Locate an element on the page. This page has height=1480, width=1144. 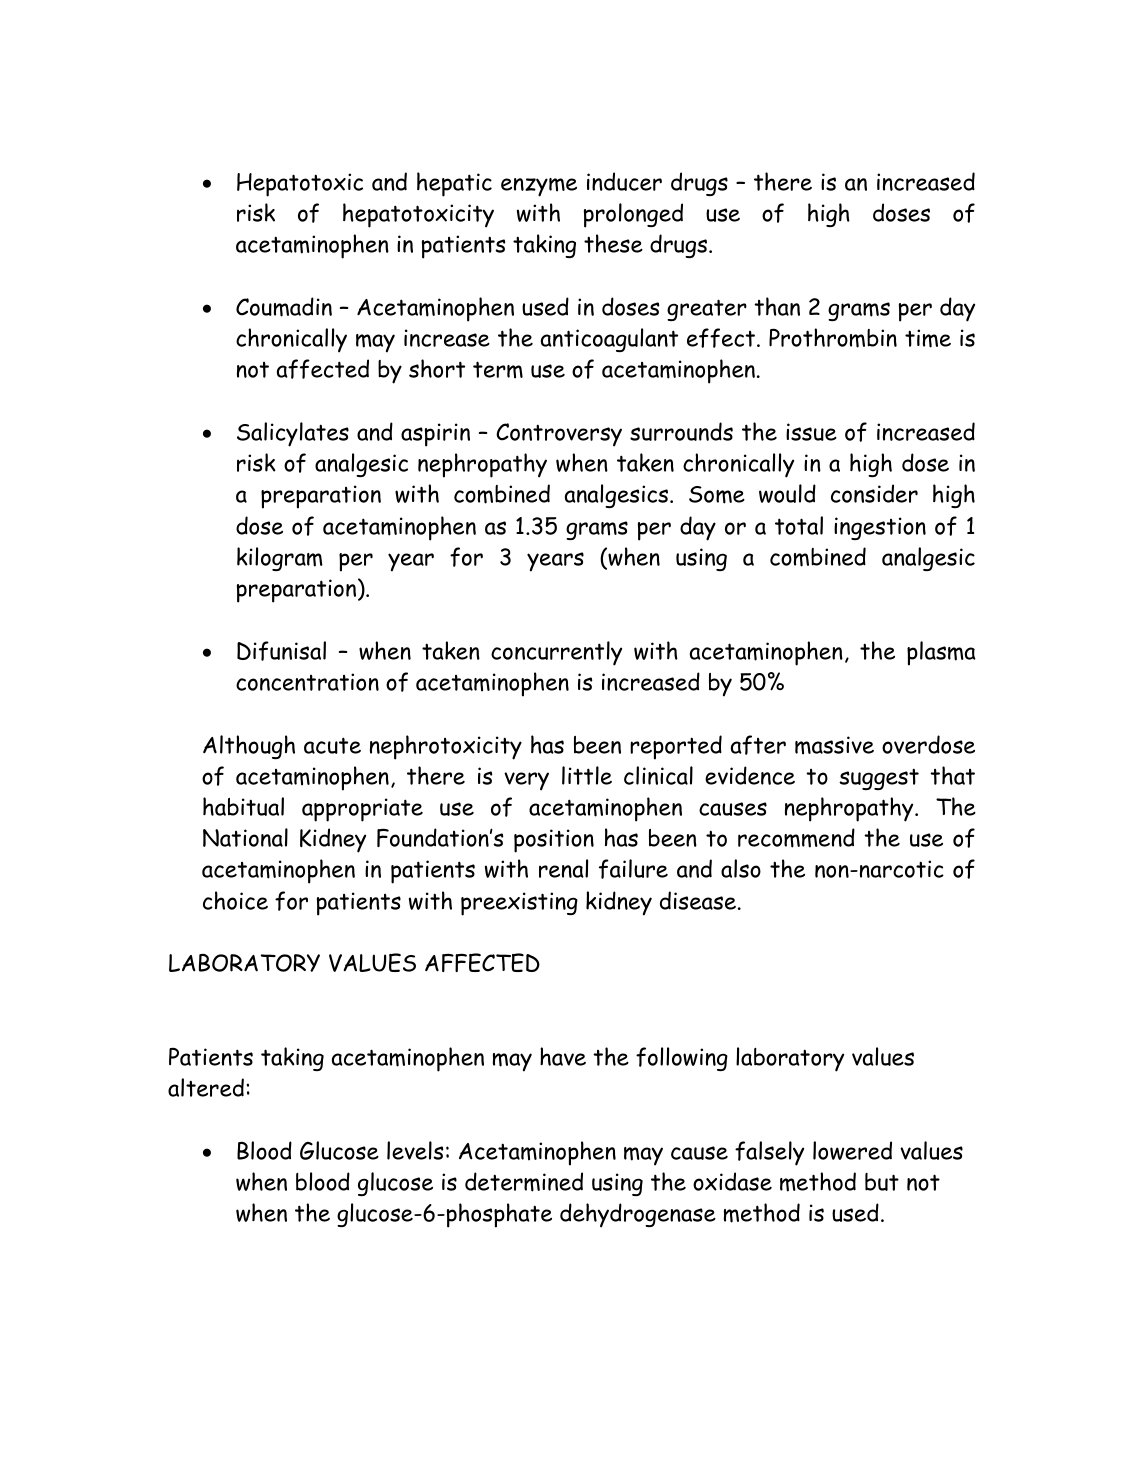
Coumadin is located at coordinates (284, 307).
